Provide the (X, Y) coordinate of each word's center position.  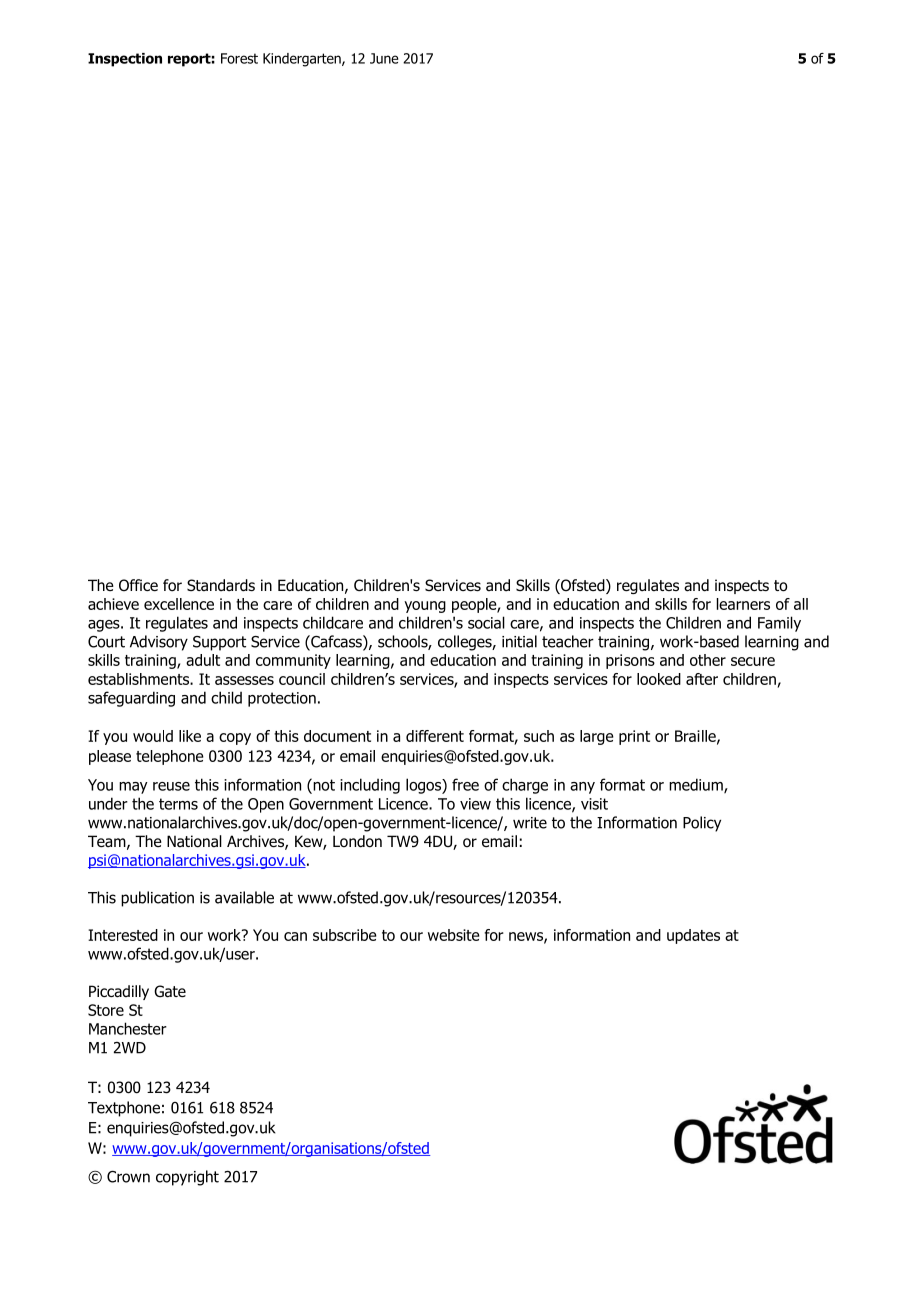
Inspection (125, 60)
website (454, 935)
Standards (221, 585)
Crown (128, 1177)
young (425, 607)
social (486, 622)
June (384, 58)
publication (157, 899)
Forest (239, 58)
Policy (702, 824)
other (708, 660)
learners (743, 604)
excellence (179, 604)
